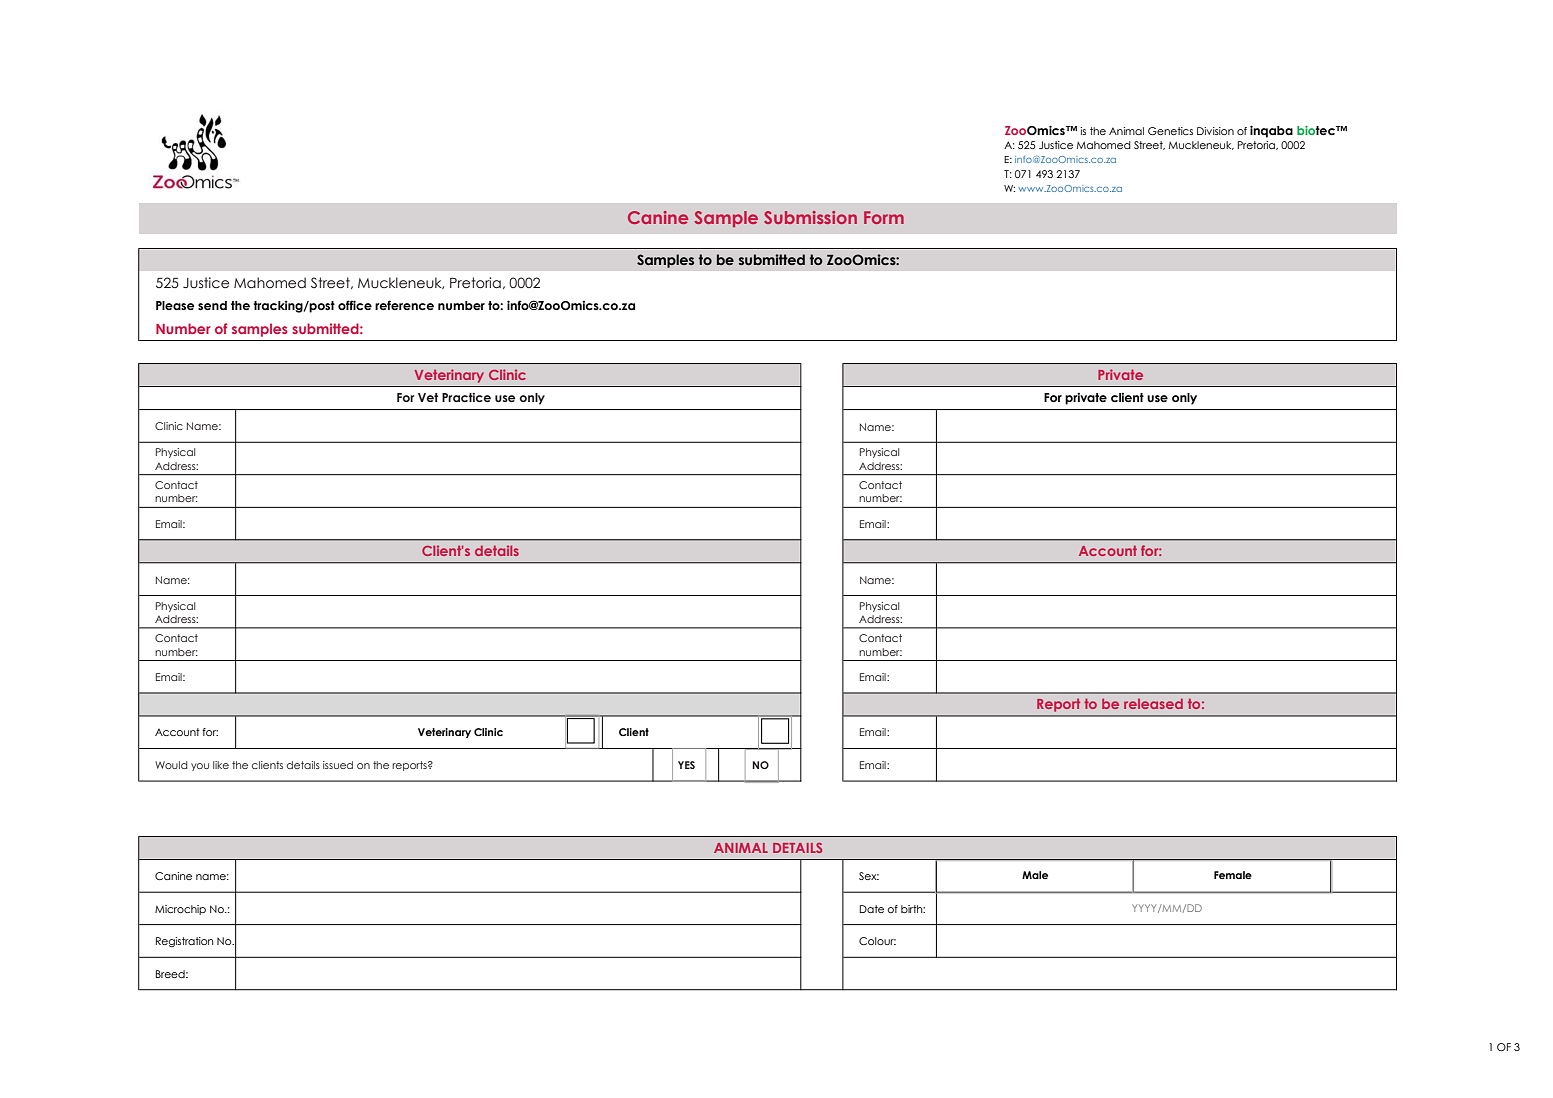 The width and height of the page is (1553, 1098). What do you see at coordinates (884, 217) in the page?
I see `Form` at bounding box center [884, 217].
